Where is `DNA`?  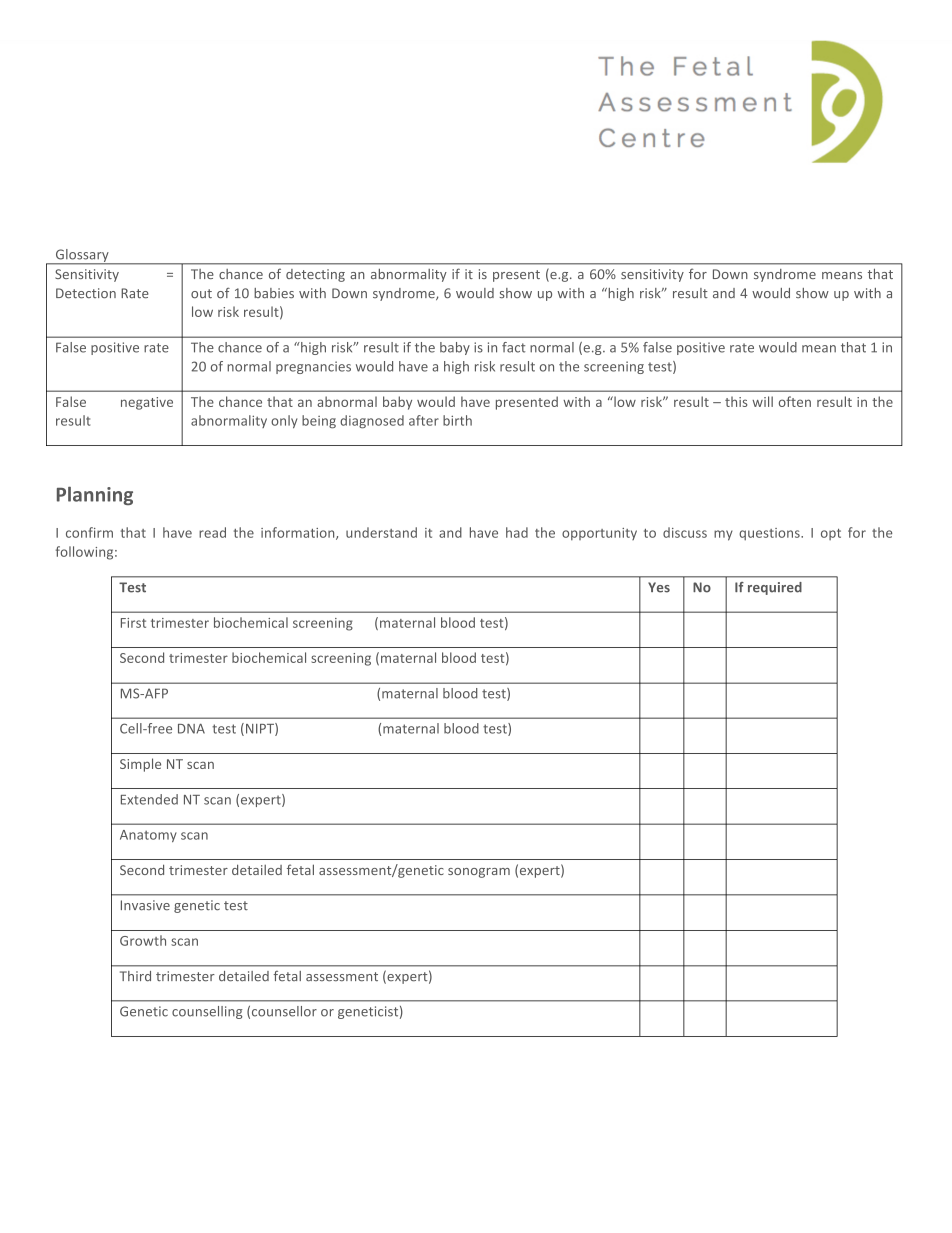 DNA is located at coordinates (191, 729).
